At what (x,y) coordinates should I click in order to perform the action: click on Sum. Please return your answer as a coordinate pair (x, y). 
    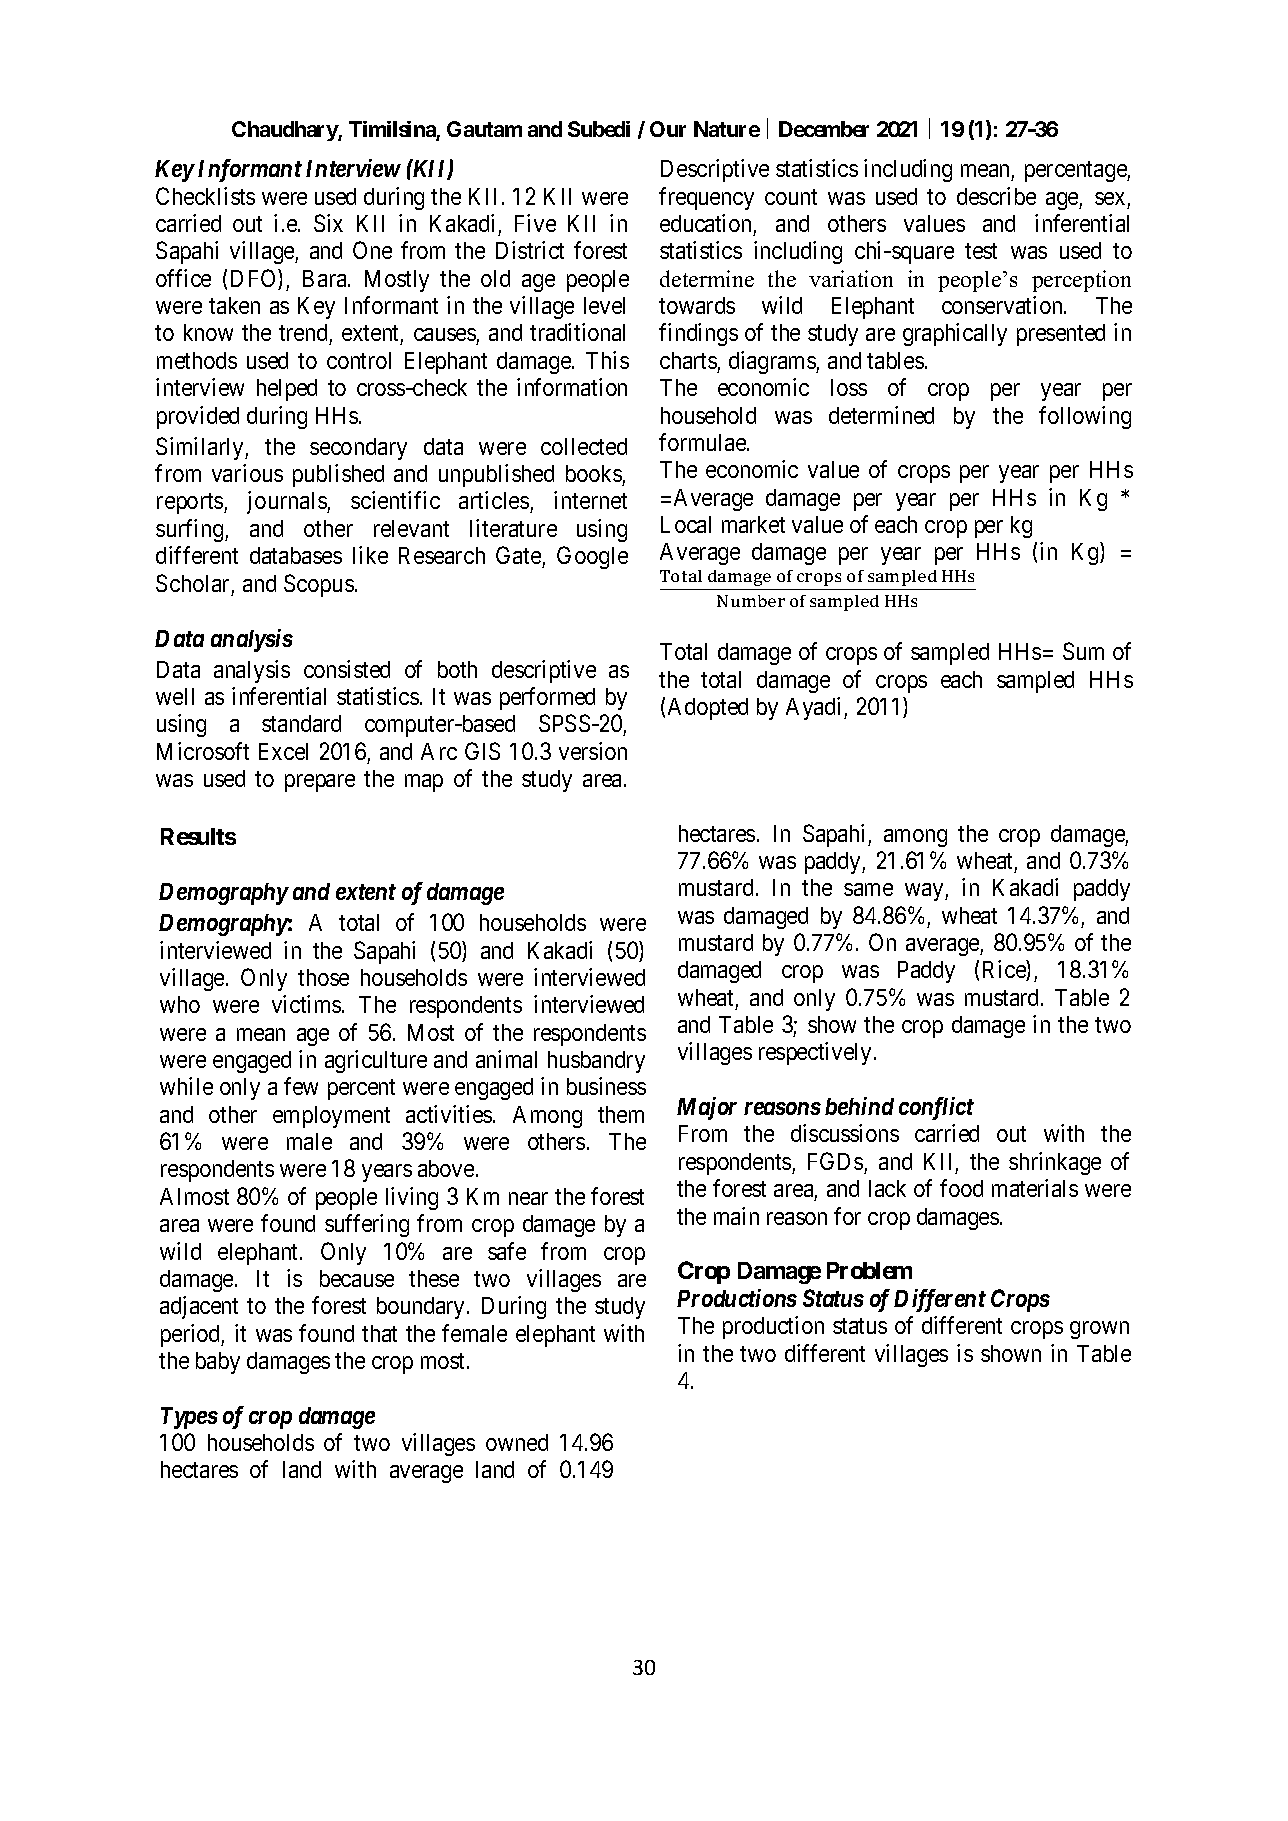
    Looking at the image, I should click on (1083, 651).
